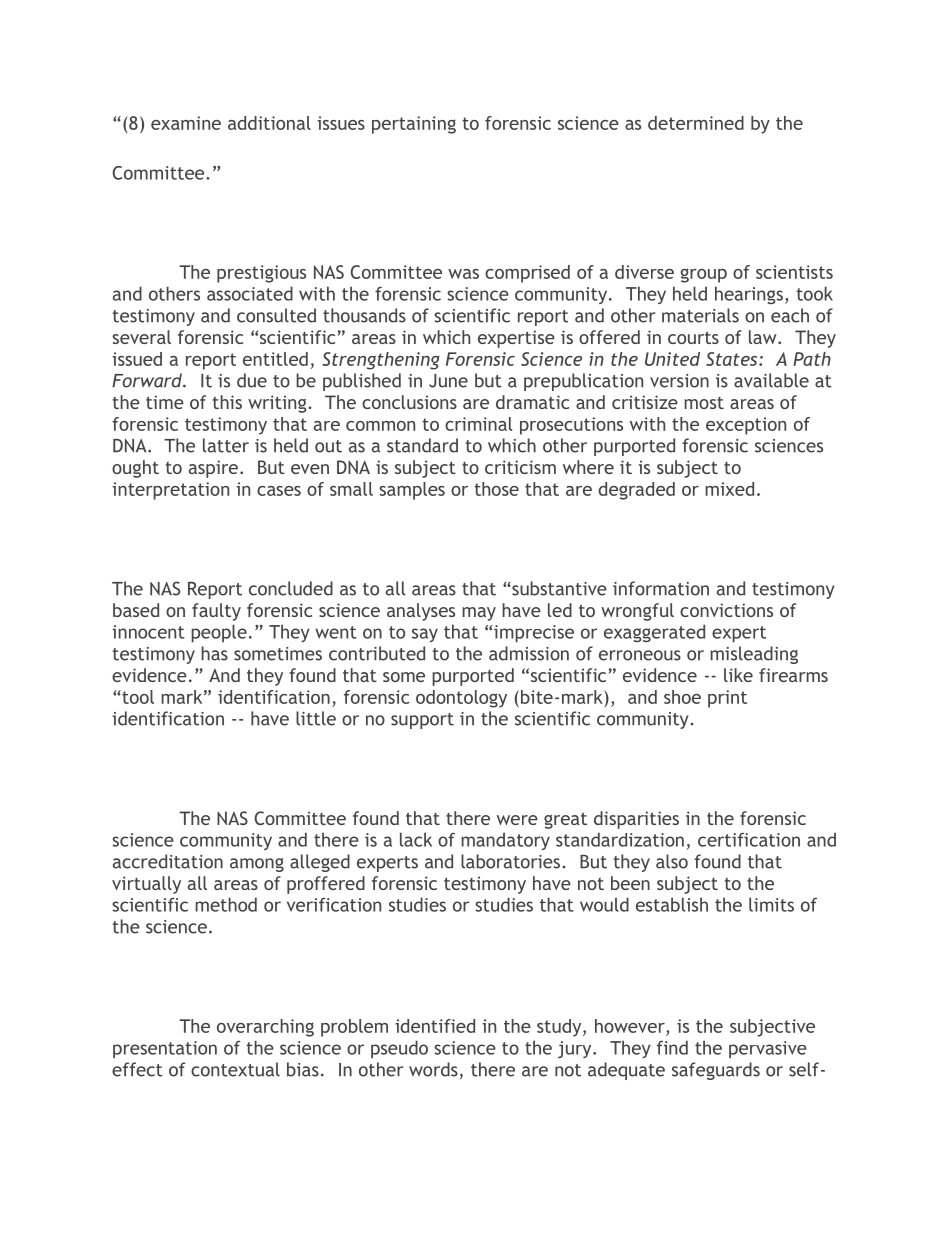 This image has width=952, height=1233. What do you see at coordinates (517, 820) in the image?
I see `were` at bounding box center [517, 820].
